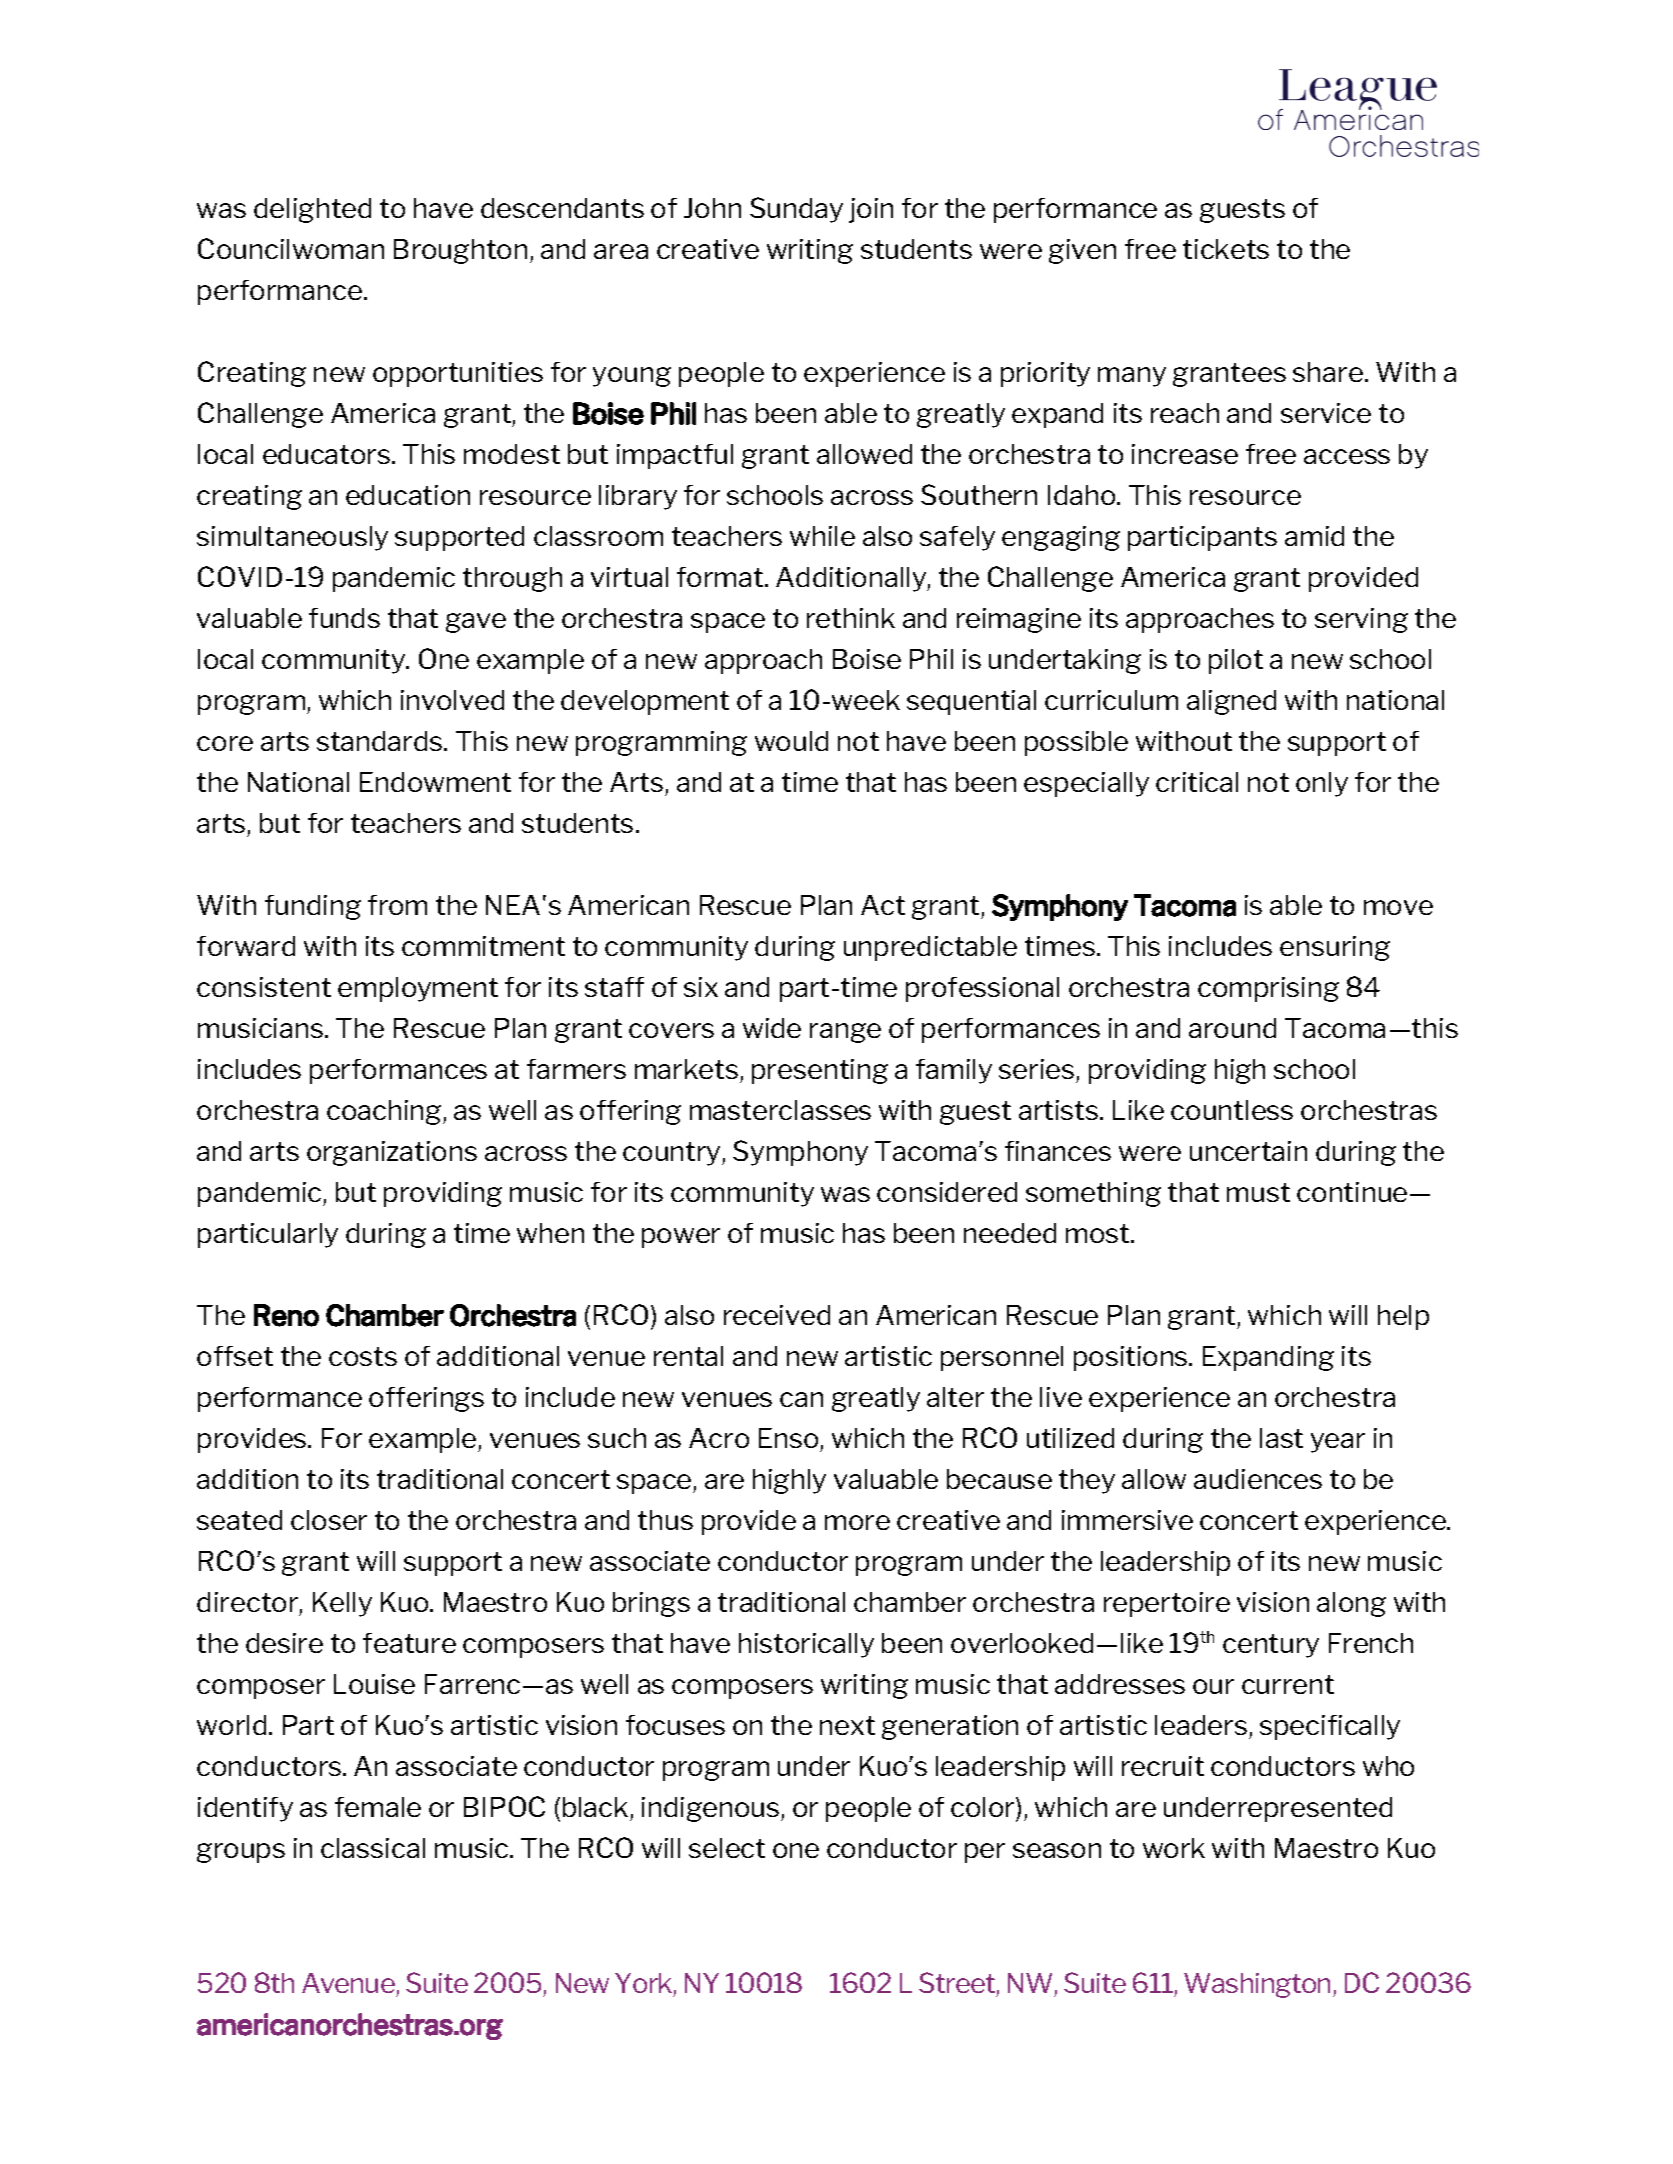  I want to click on standards, so click(381, 741).
